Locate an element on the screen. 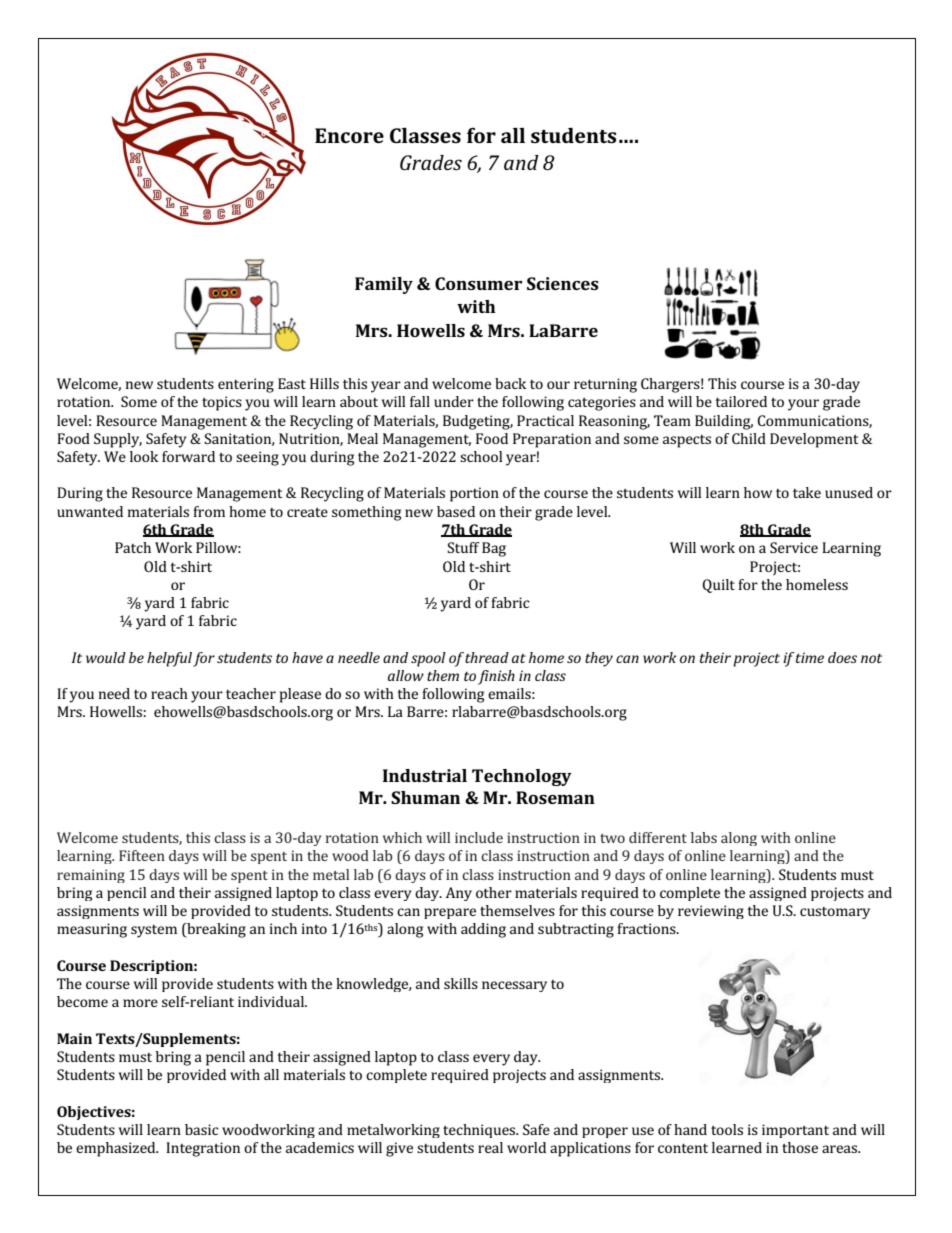 The image size is (952, 1233). important is located at coordinates (795, 1131).
